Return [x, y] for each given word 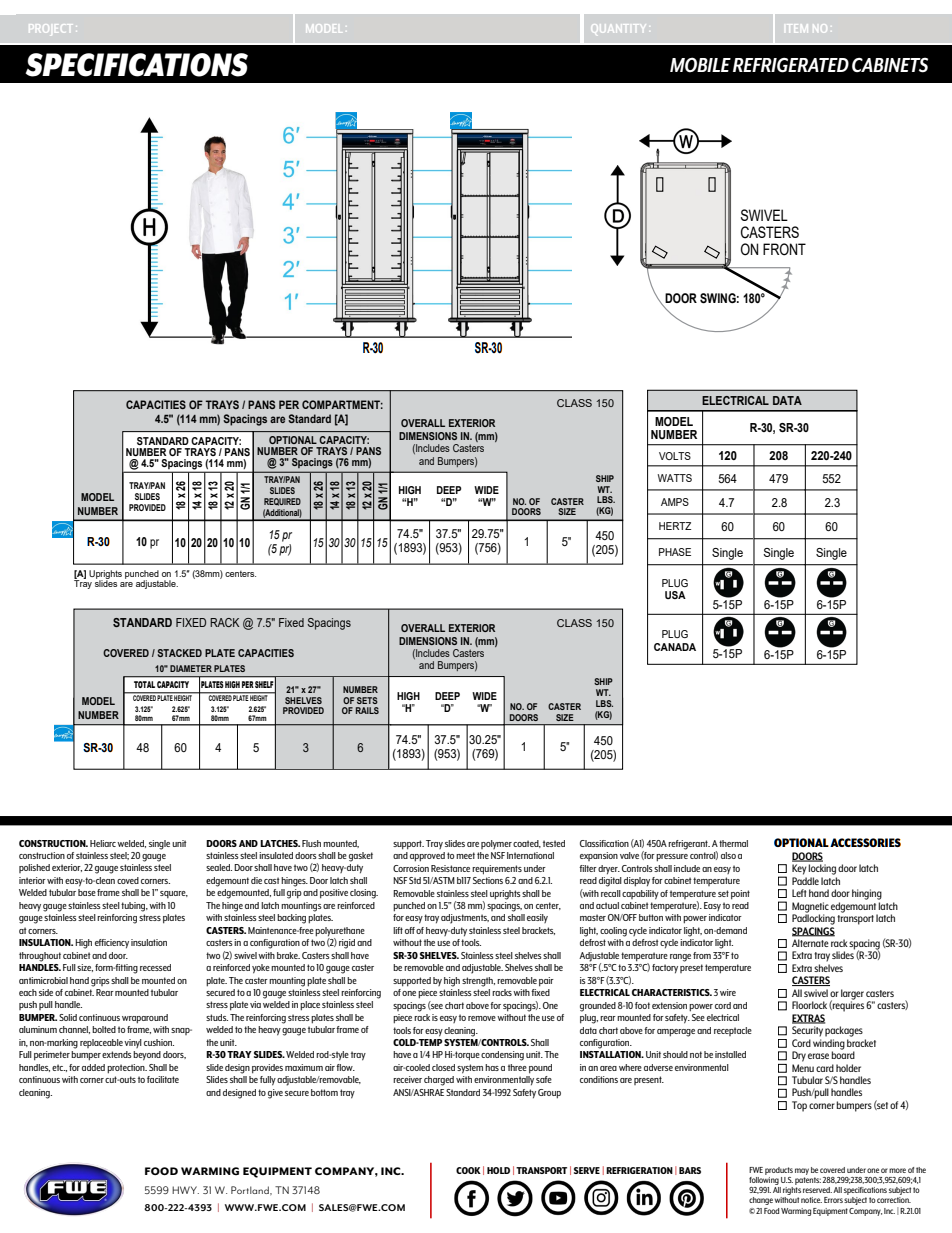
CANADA [675, 647]
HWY [185, 1190]
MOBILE [700, 65]
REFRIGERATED [791, 65]
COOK [468, 1170]
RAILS [367, 710]
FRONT [784, 249]
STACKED [180, 653]
